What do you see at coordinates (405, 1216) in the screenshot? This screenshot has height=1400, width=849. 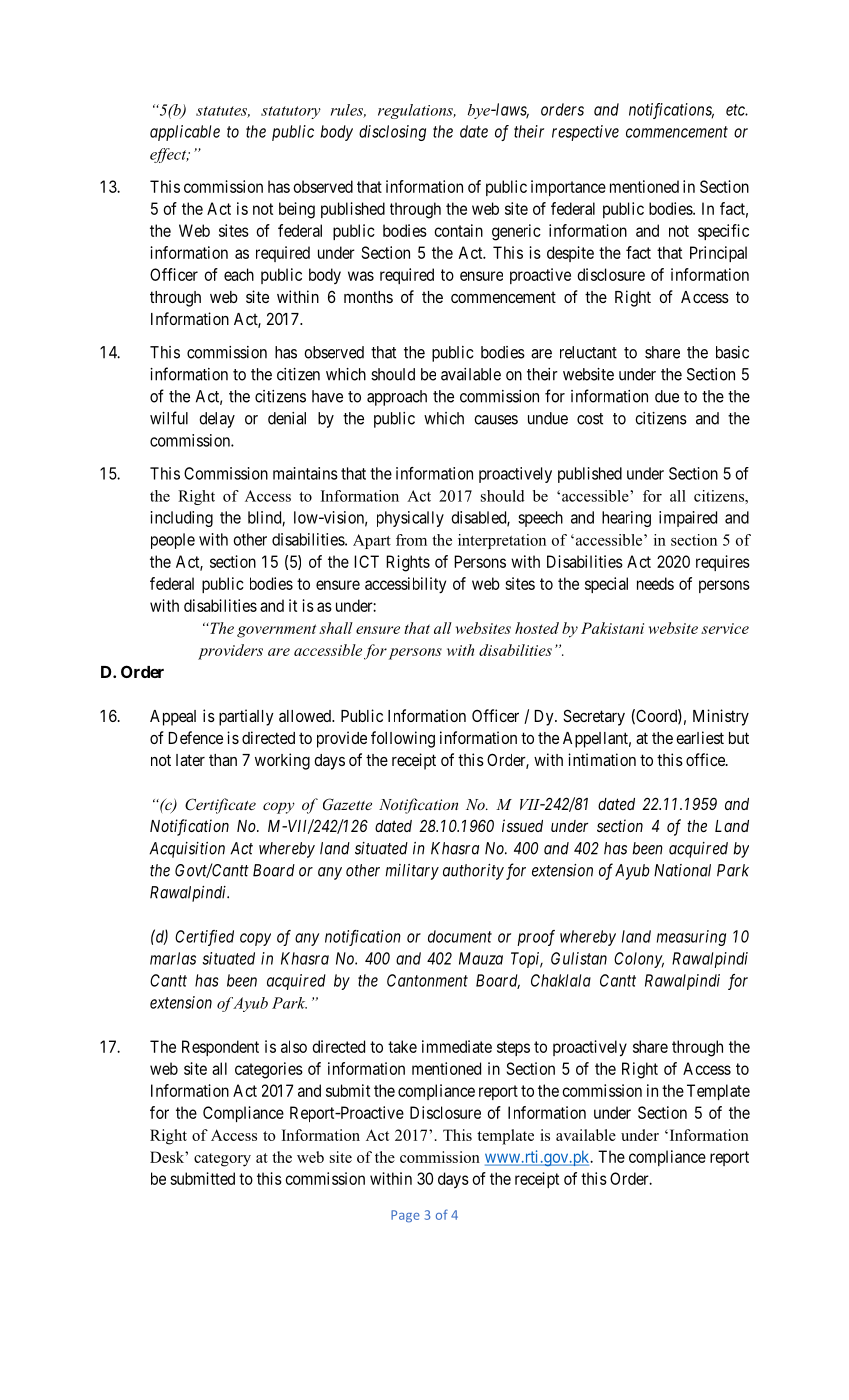 I see `Page` at bounding box center [405, 1216].
